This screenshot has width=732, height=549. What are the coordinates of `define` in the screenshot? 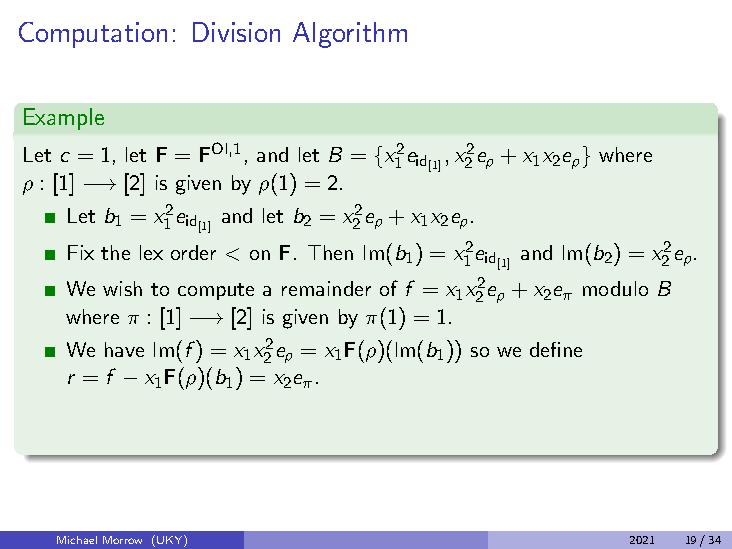 It's located at (556, 349).
